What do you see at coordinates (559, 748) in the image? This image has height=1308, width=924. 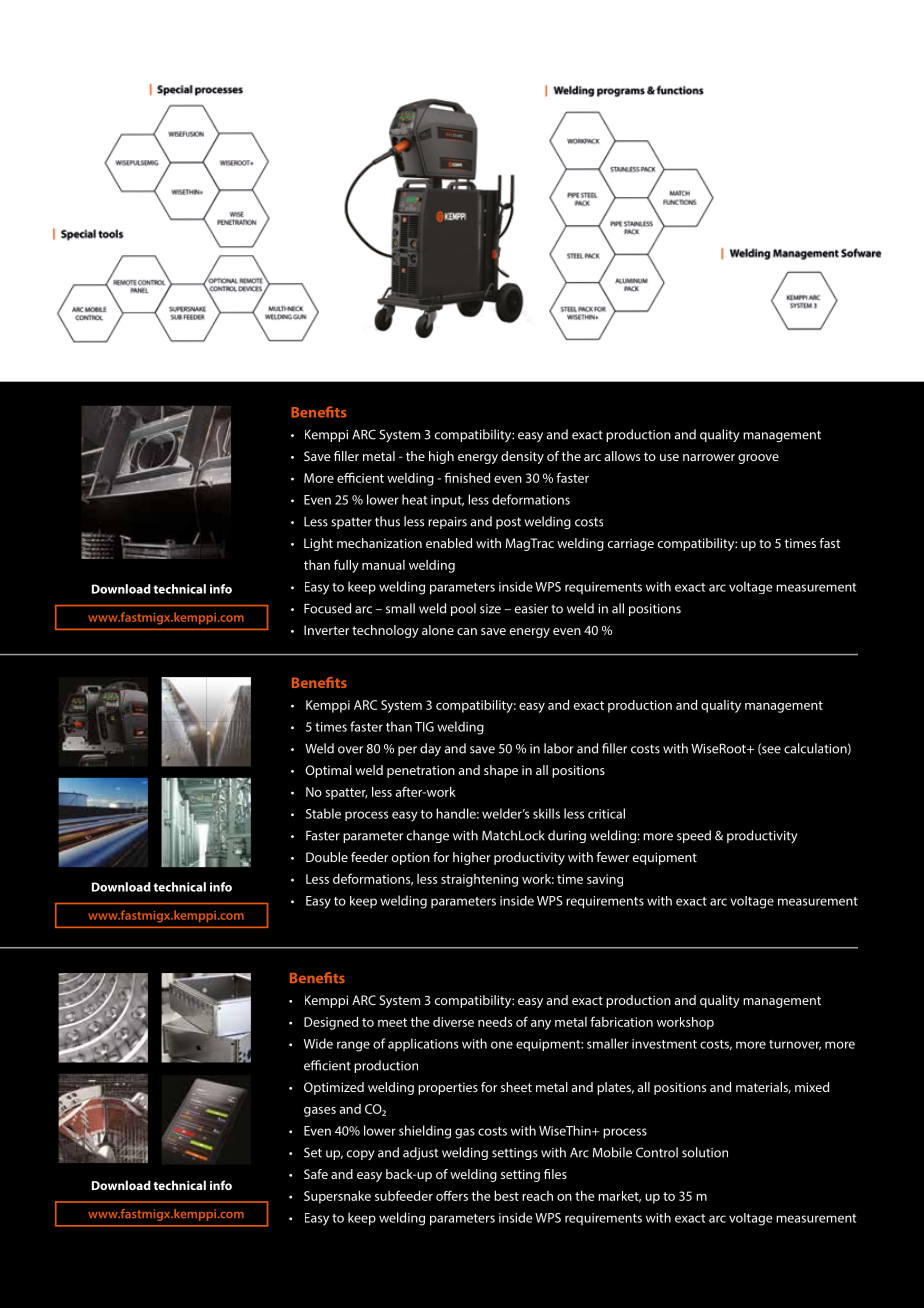 I see `labor` at bounding box center [559, 748].
